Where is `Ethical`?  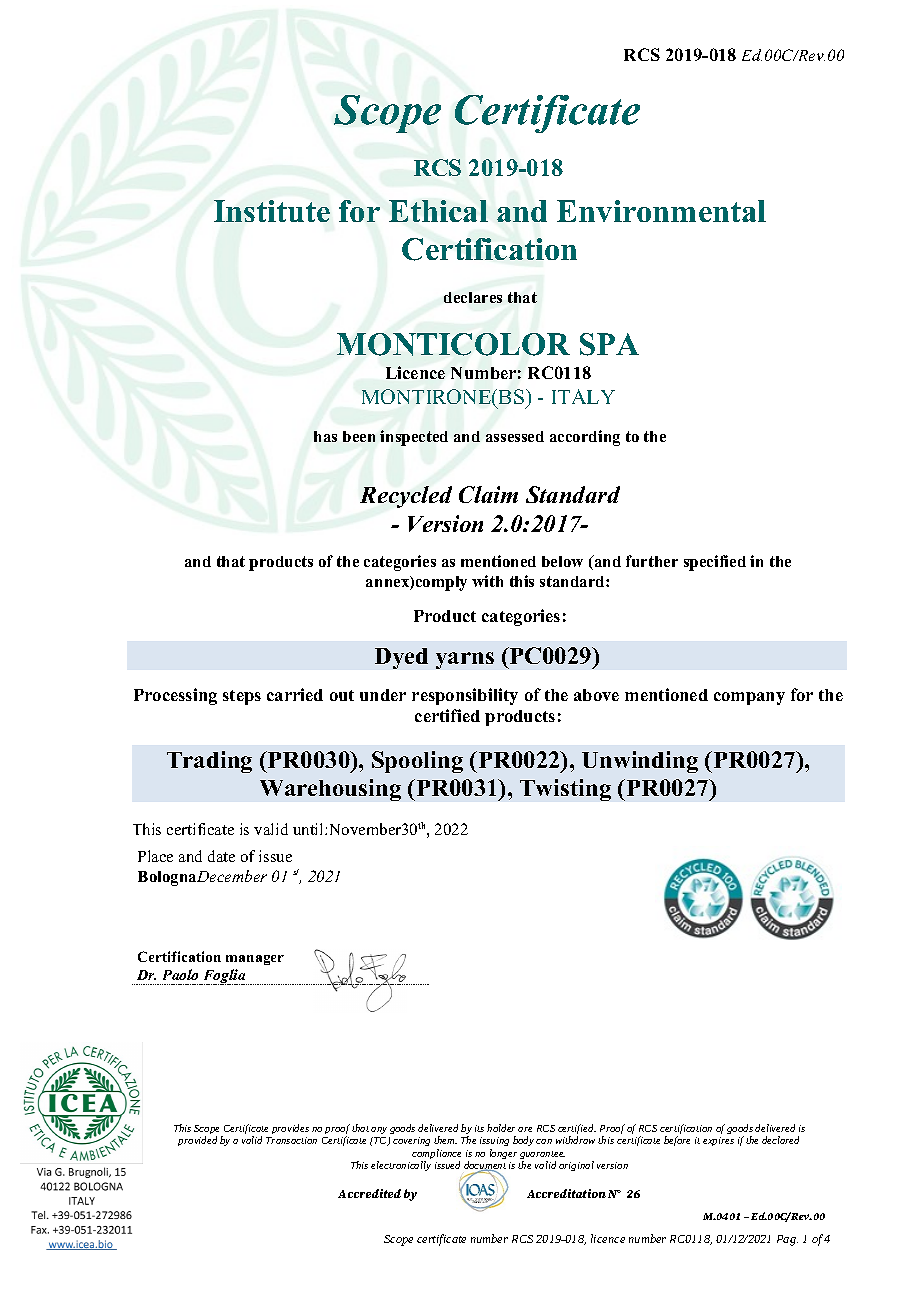
Ethical is located at coordinates (438, 211).
